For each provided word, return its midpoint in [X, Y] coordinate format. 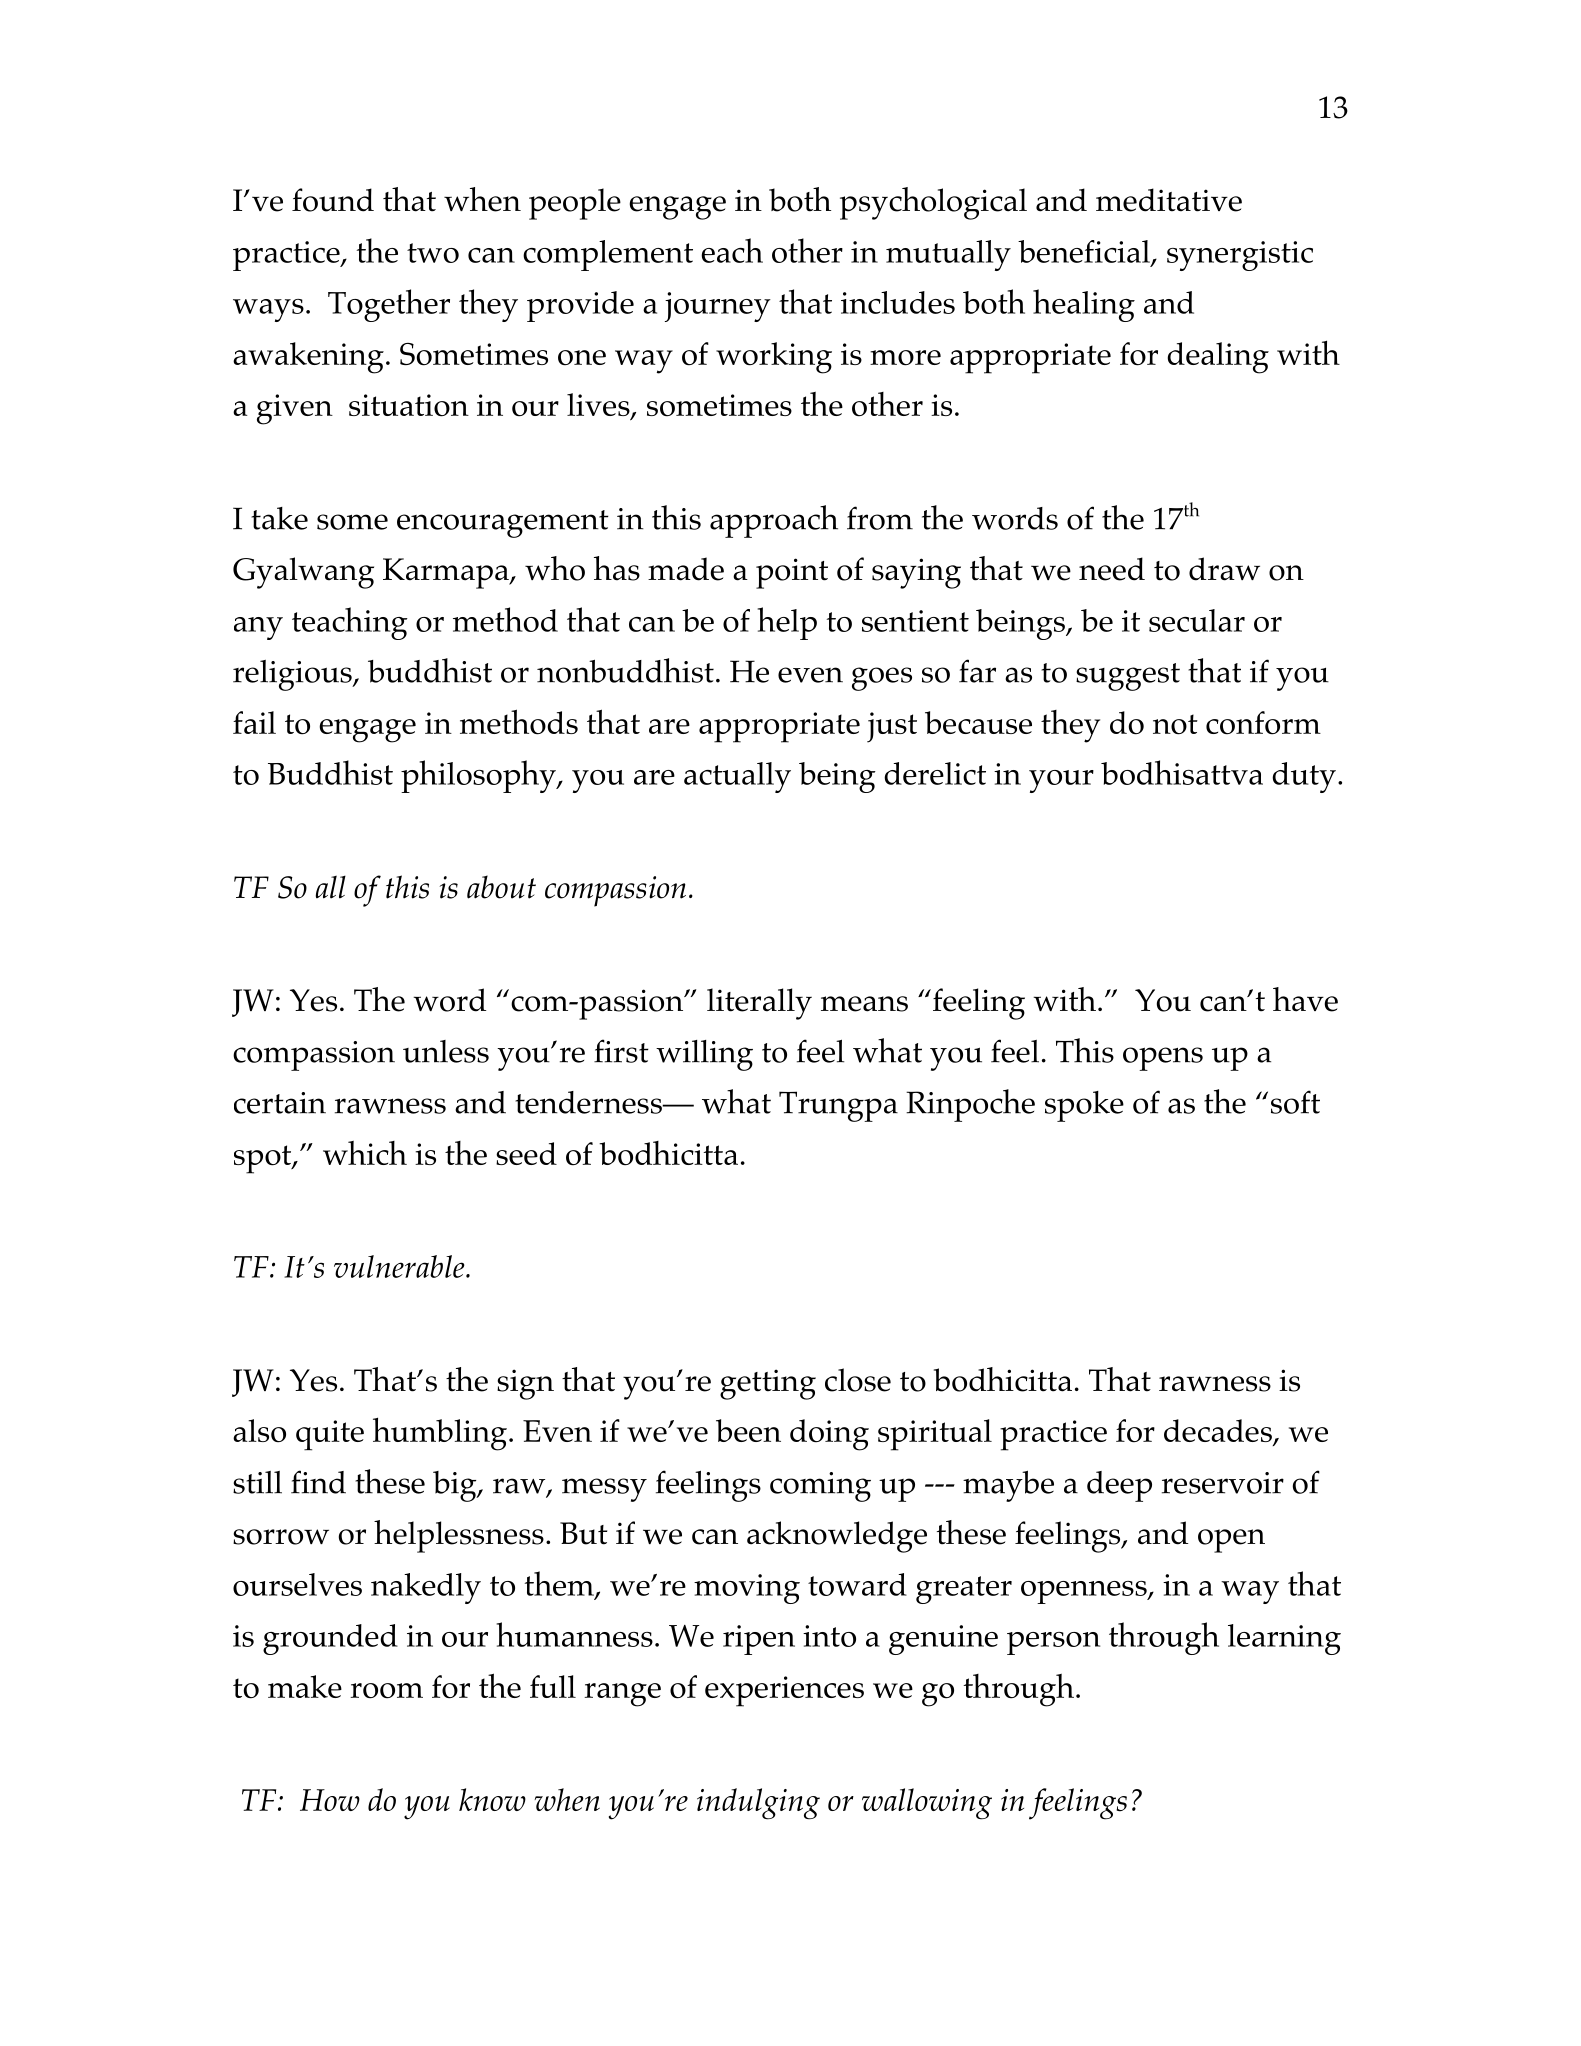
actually [737, 777]
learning [1284, 1639]
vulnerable [400, 1266]
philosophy [479, 776]
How [330, 1800]
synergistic [1240, 256]
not [1175, 724]
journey [718, 307]
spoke [1084, 1106]
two [433, 253]
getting [768, 1384]
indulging [758, 1804]
